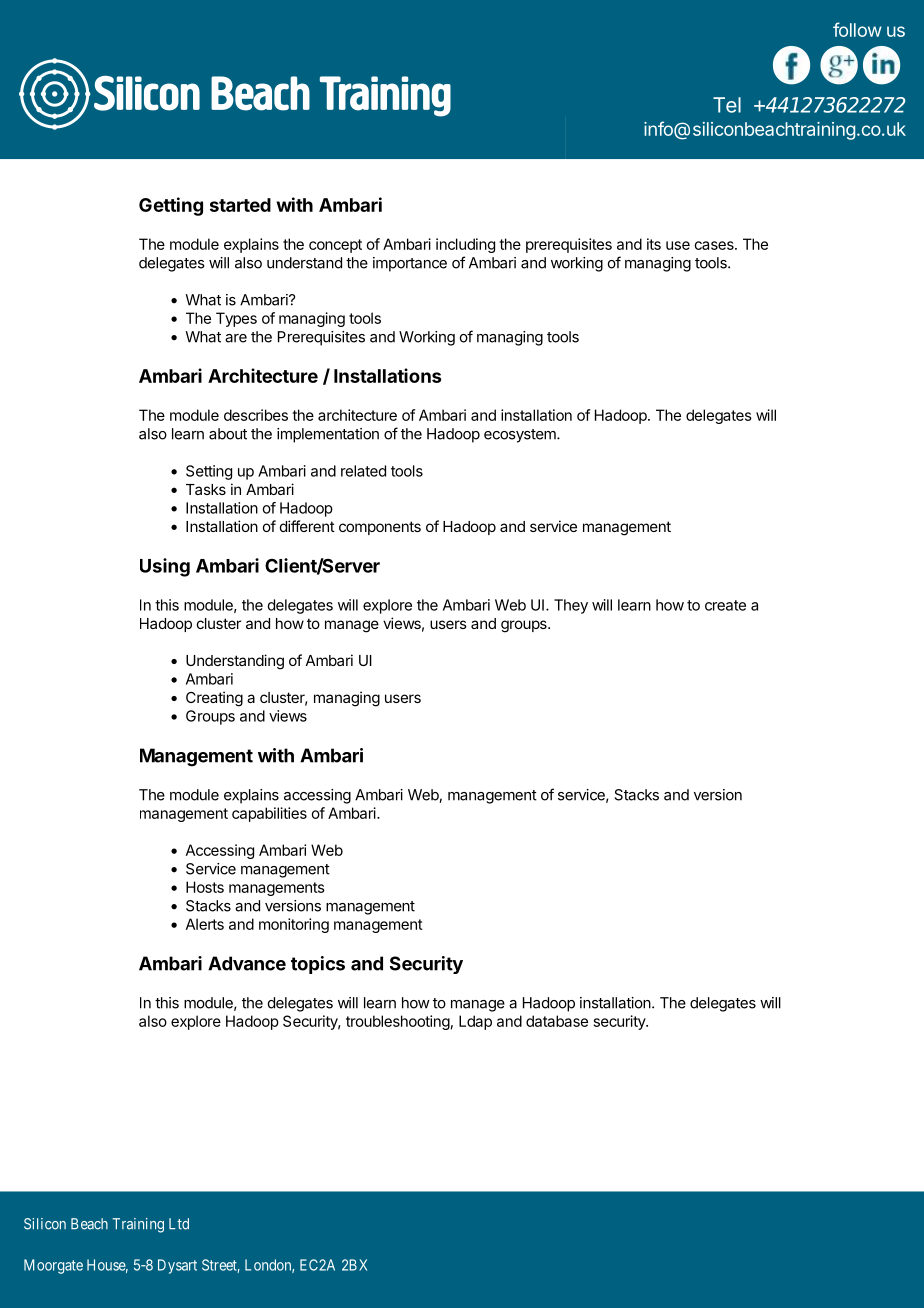  What do you see at coordinates (240, 205) in the image?
I see `started` at bounding box center [240, 205].
